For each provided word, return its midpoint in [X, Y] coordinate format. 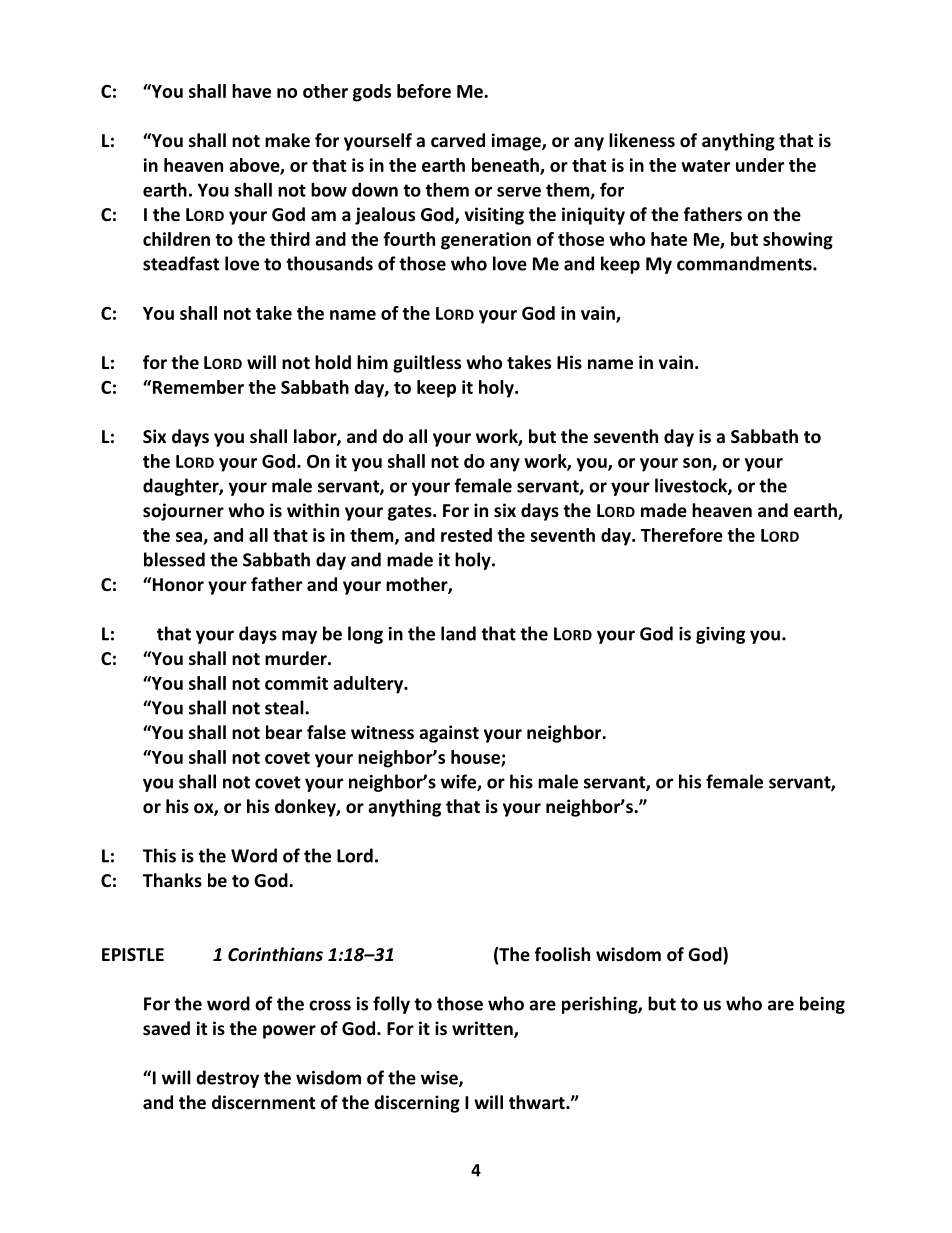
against [449, 734]
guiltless [427, 364]
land [458, 633]
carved [458, 140]
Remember [198, 387]
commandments [745, 263]
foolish [562, 954]
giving [720, 635]
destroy [227, 1079]
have [251, 91]
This [159, 855]
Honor [178, 585]
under [760, 165]
